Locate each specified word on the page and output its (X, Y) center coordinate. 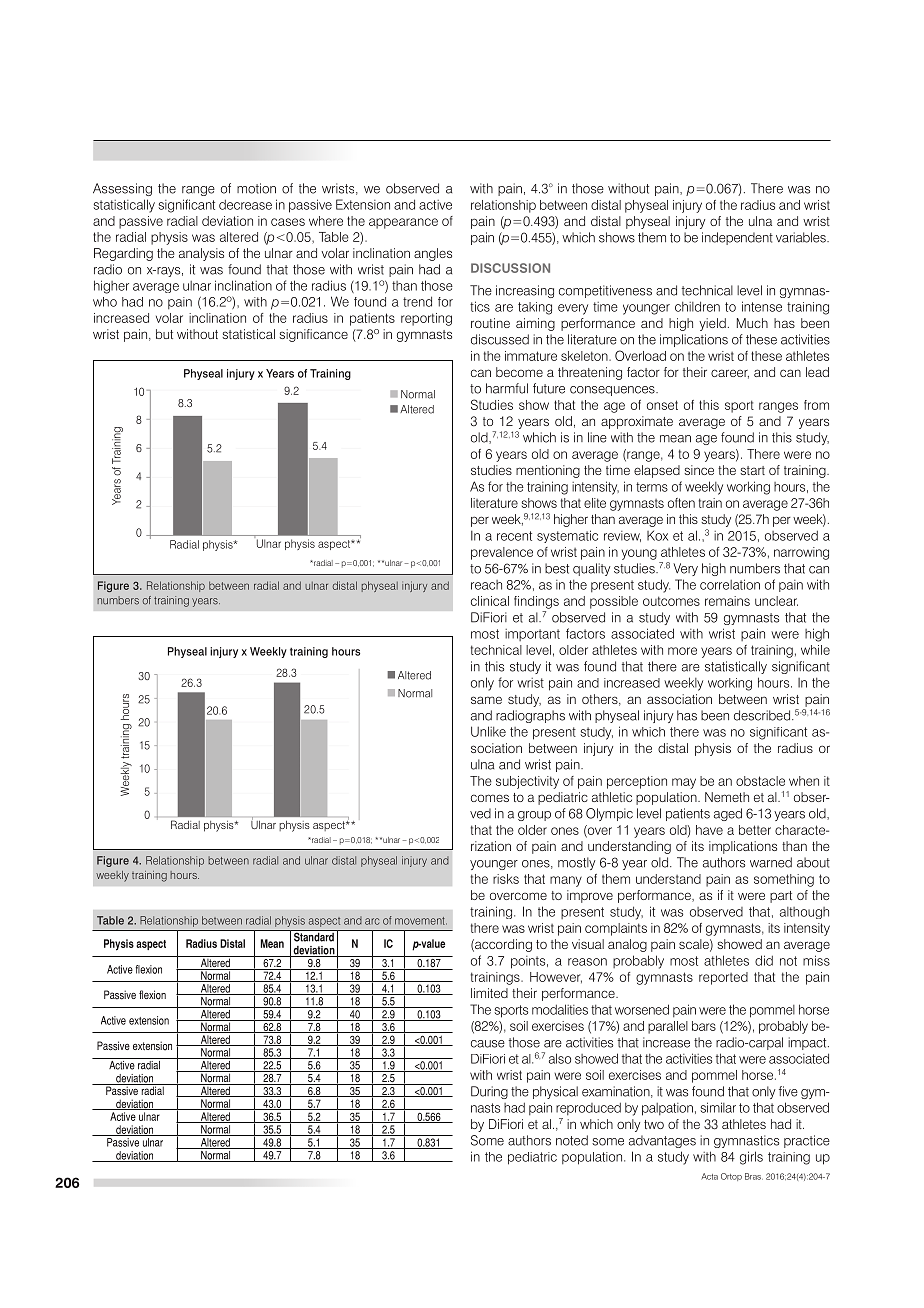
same (486, 700)
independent (737, 238)
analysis (201, 254)
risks (506, 879)
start (752, 470)
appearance (403, 223)
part (781, 897)
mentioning (548, 471)
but (164, 334)
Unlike (488, 731)
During (489, 1092)
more (682, 651)
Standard (314, 936)
